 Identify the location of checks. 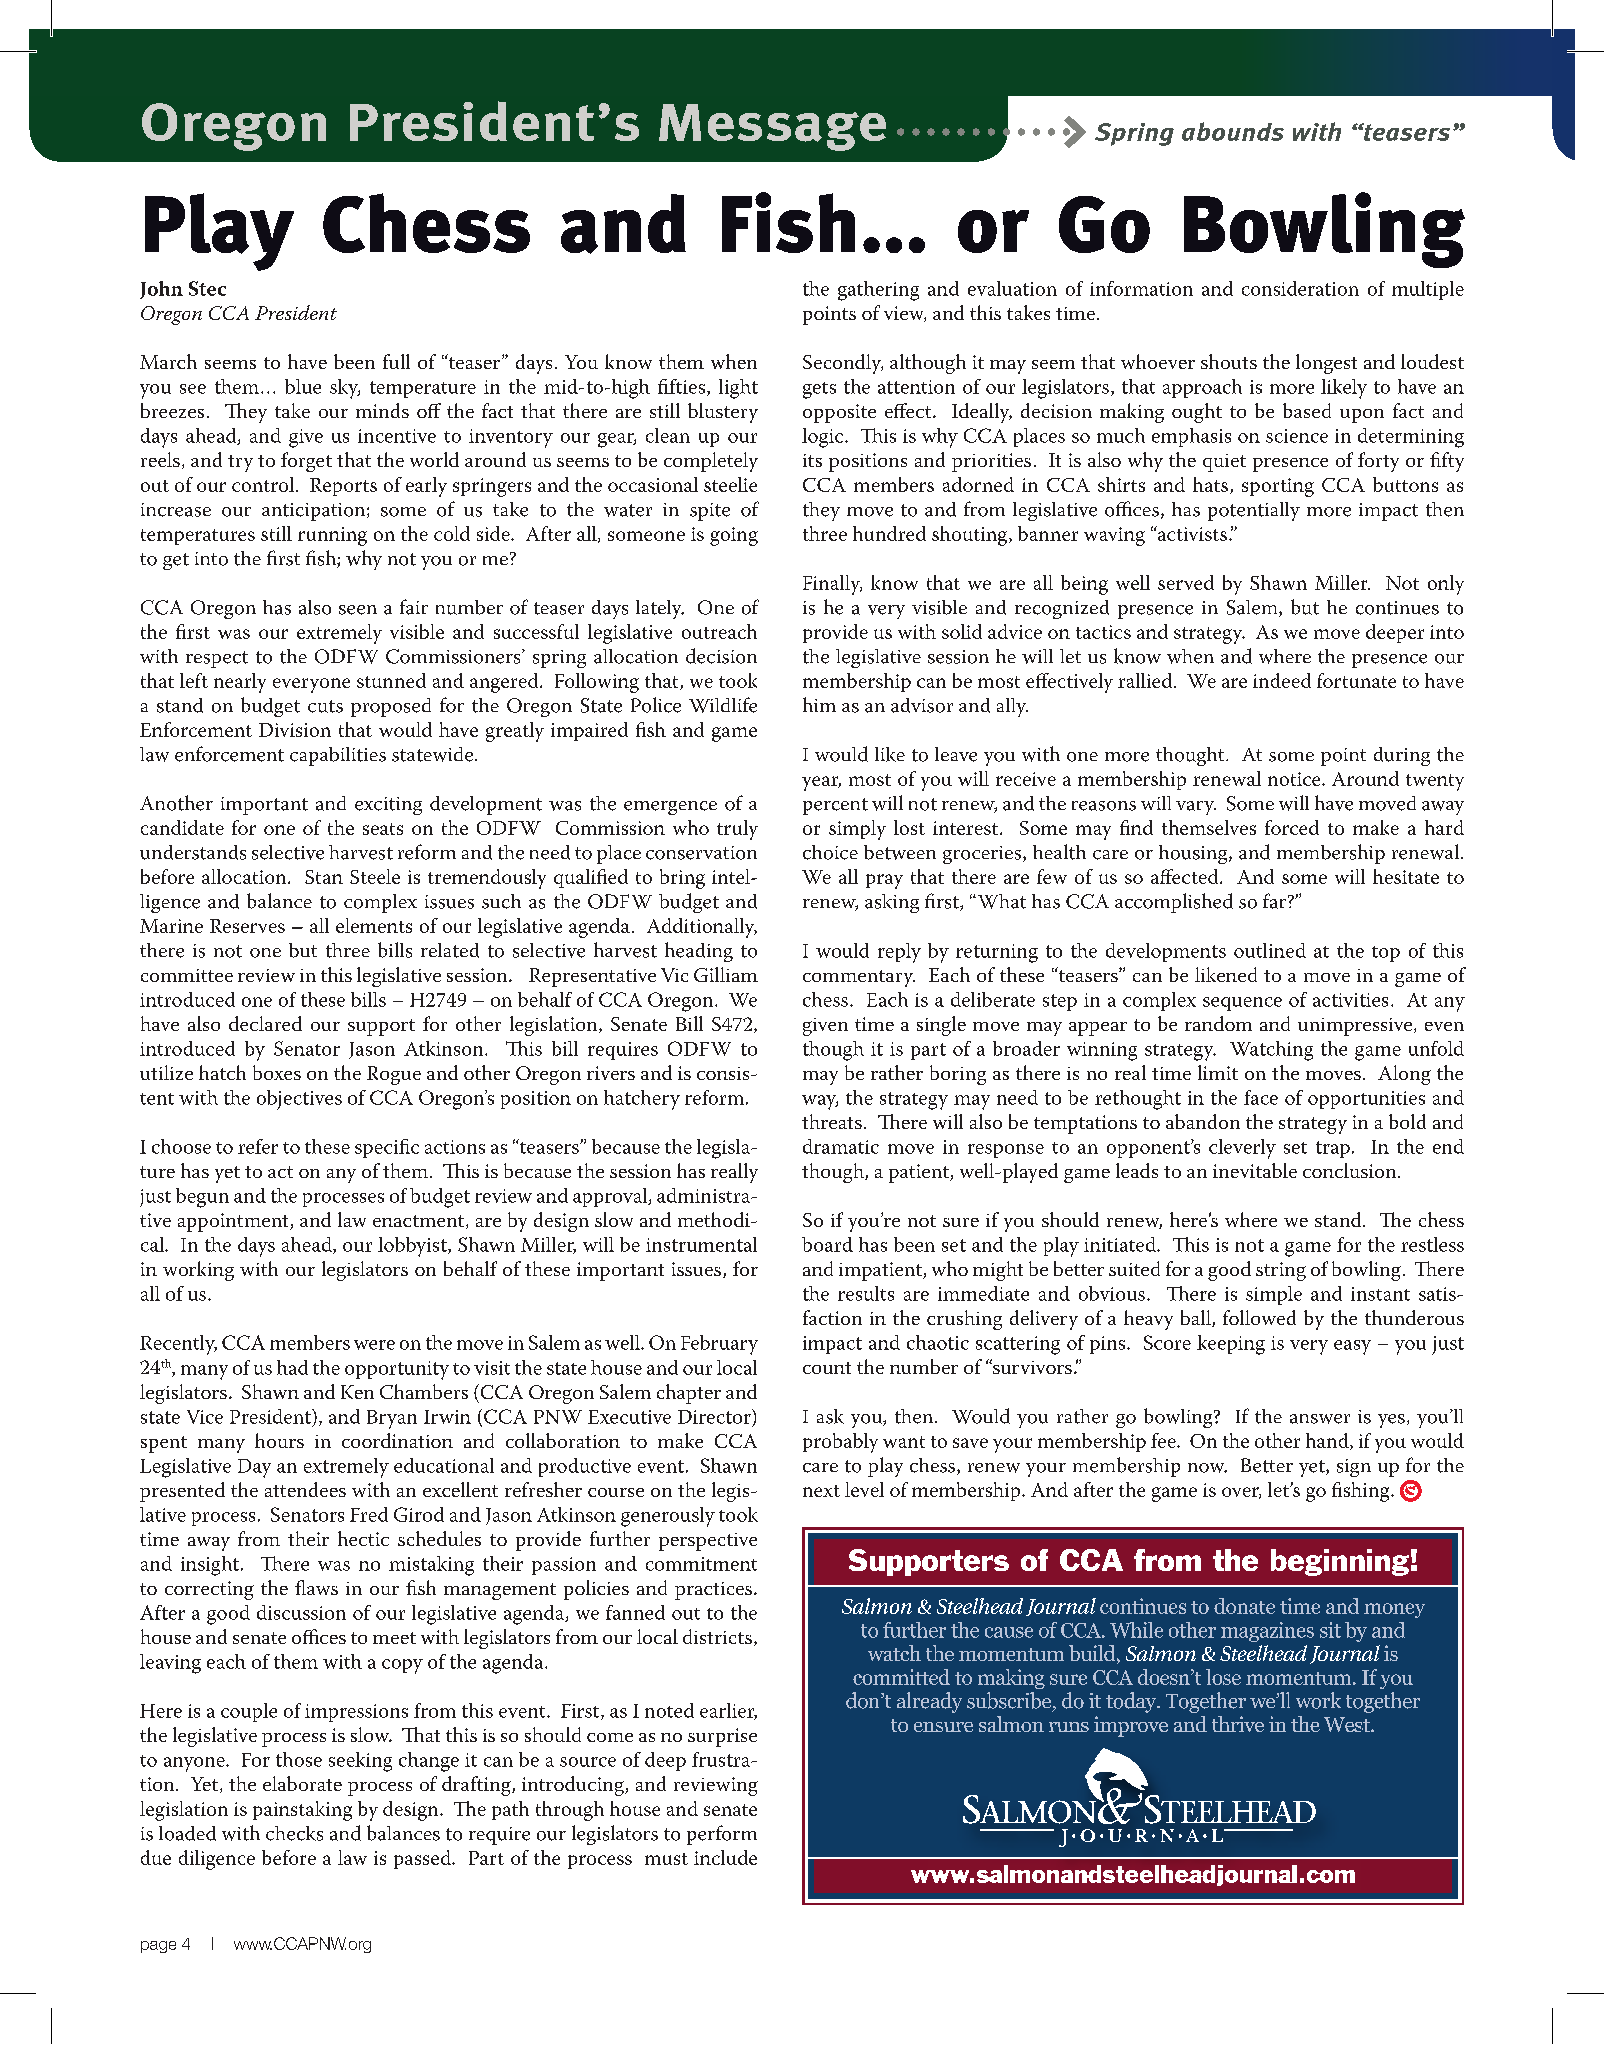
(294, 1833).
